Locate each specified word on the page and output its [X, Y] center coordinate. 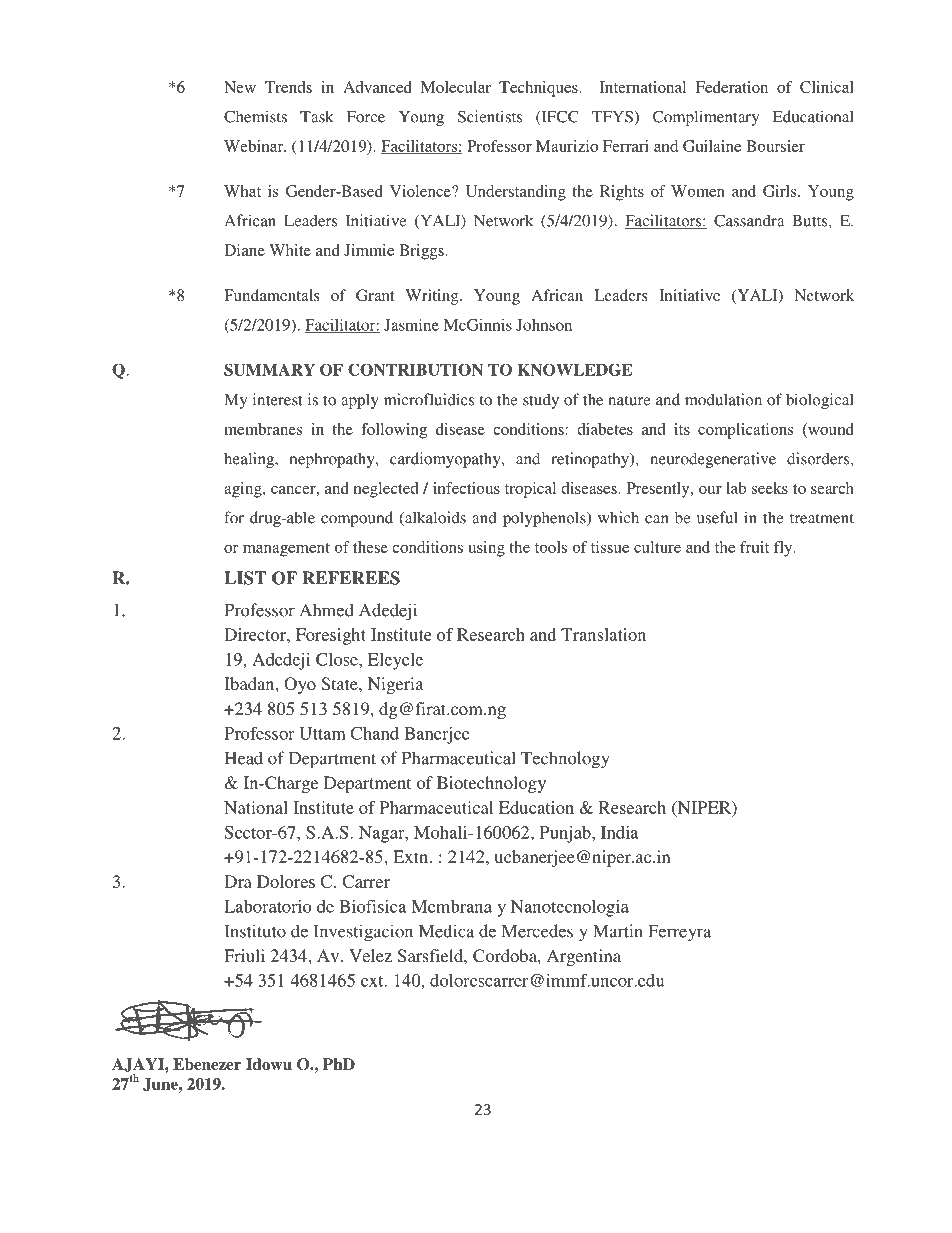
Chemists [255, 116]
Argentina [584, 957]
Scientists [490, 116]
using [486, 549]
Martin [618, 931]
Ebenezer [207, 1064]
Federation [732, 87]
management [286, 550]
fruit [754, 547]
